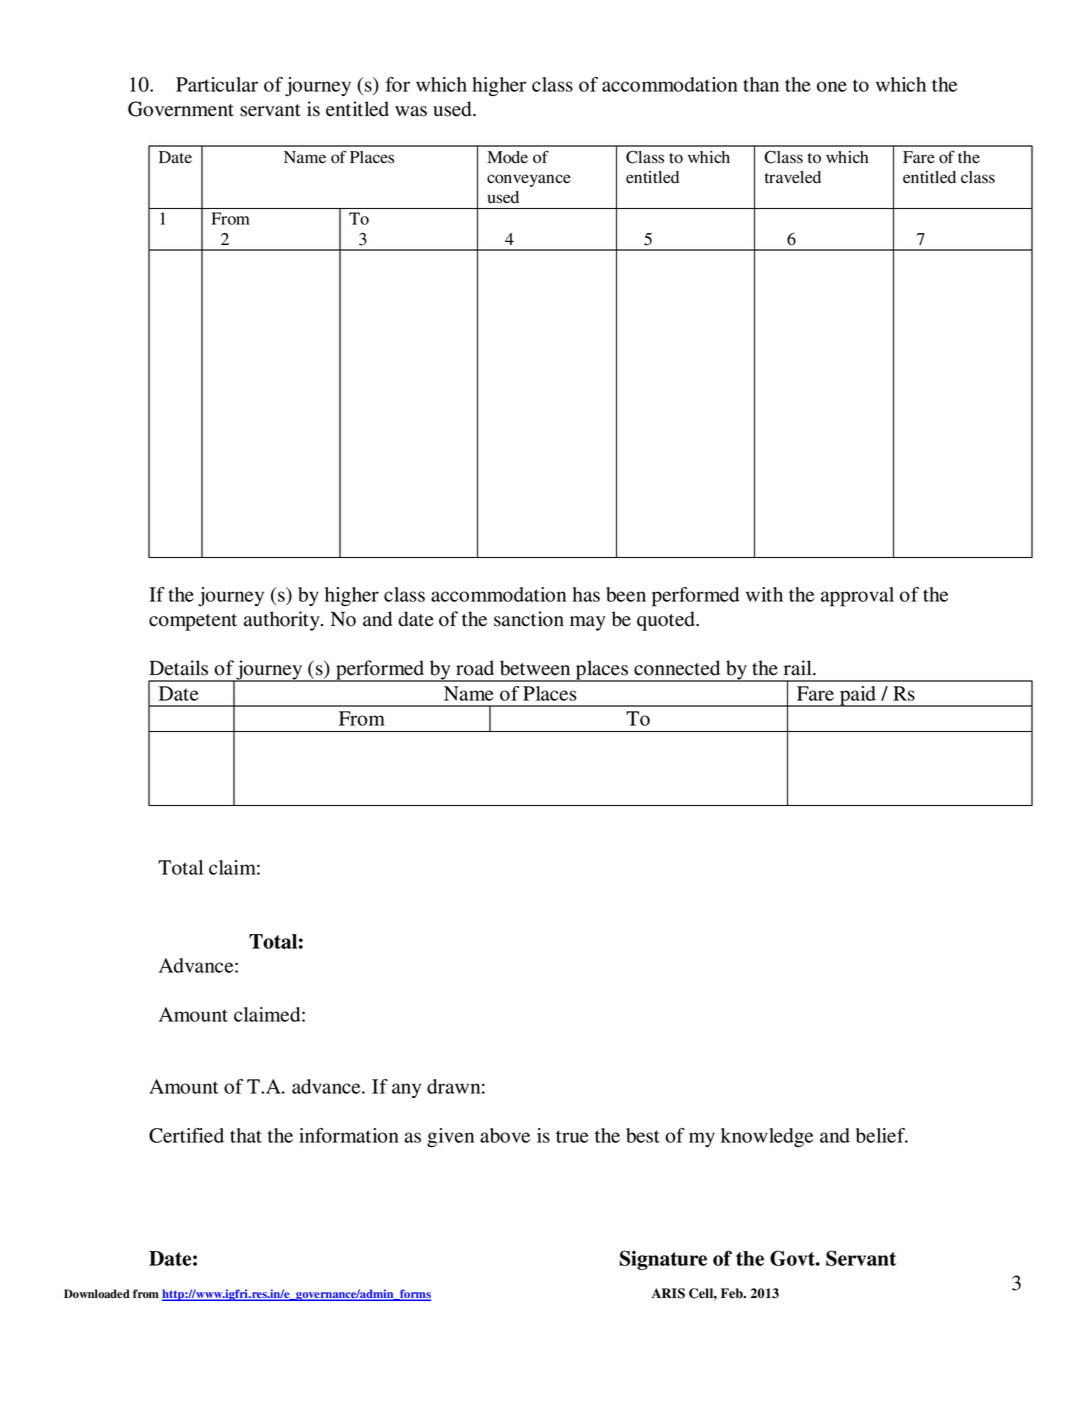 This screenshot has height=1406, width=1086. What do you see at coordinates (475, 668) in the screenshot?
I see `road` at bounding box center [475, 668].
